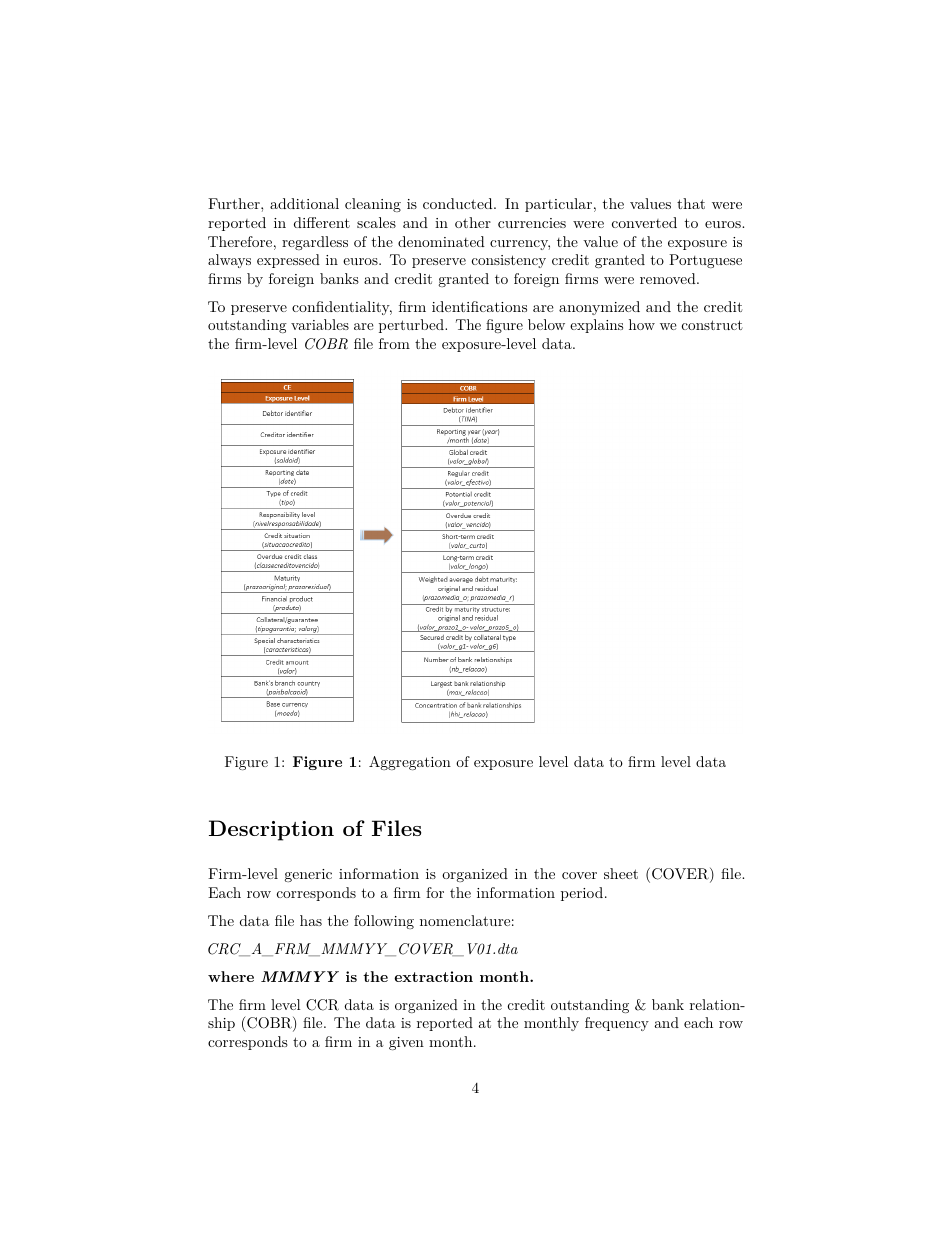 The width and height of the screenshot is (952, 1233). What do you see at coordinates (473, 222) in the screenshot?
I see `other` at bounding box center [473, 222].
